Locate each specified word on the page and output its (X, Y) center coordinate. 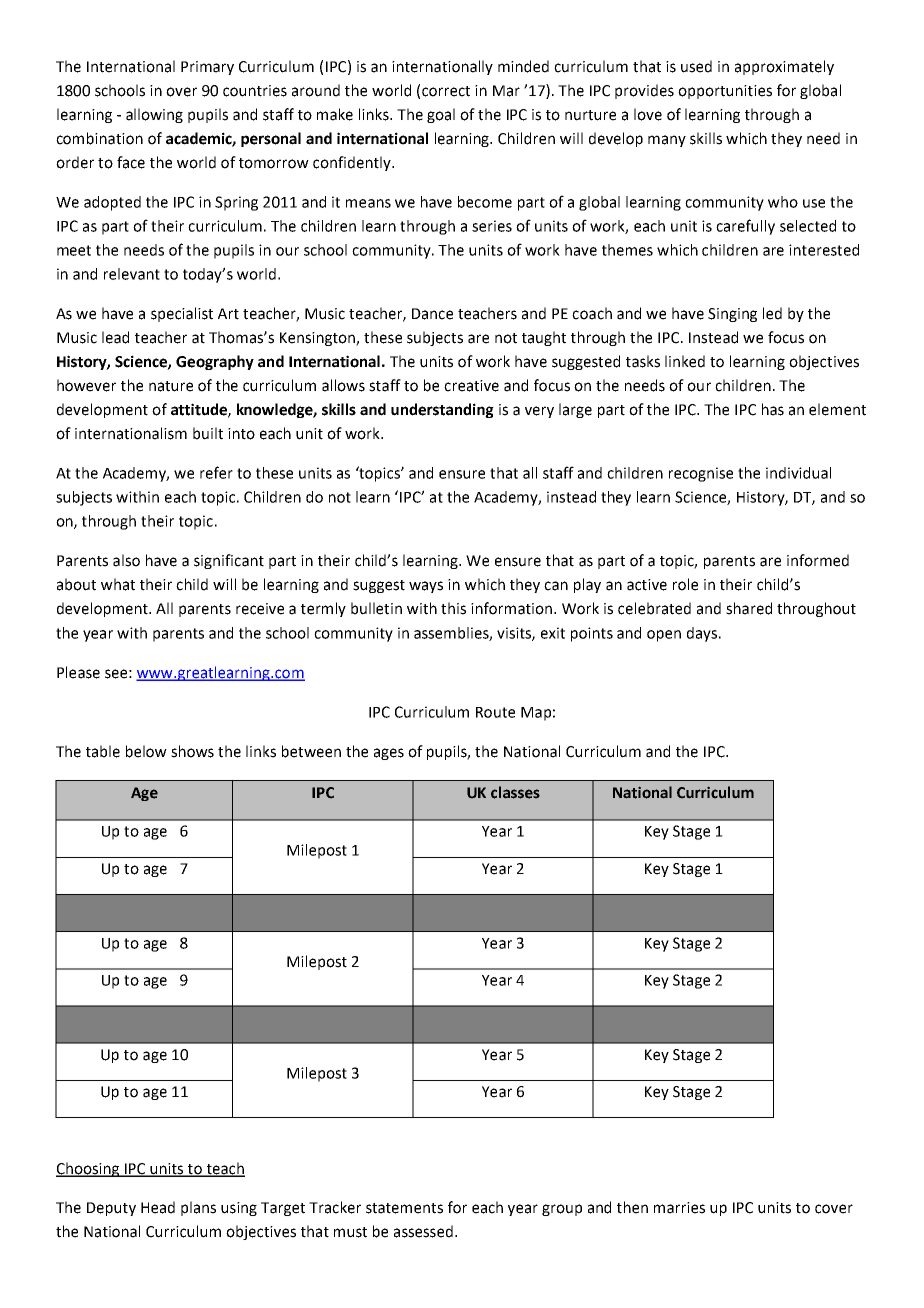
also (126, 560)
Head (158, 1207)
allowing (154, 115)
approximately (784, 67)
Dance (432, 314)
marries (679, 1208)
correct (446, 91)
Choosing (89, 1169)
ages (389, 754)
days (702, 634)
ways (426, 587)
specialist (182, 314)
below (146, 751)
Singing (732, 315)
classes (515, 792)
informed (818, 560)
